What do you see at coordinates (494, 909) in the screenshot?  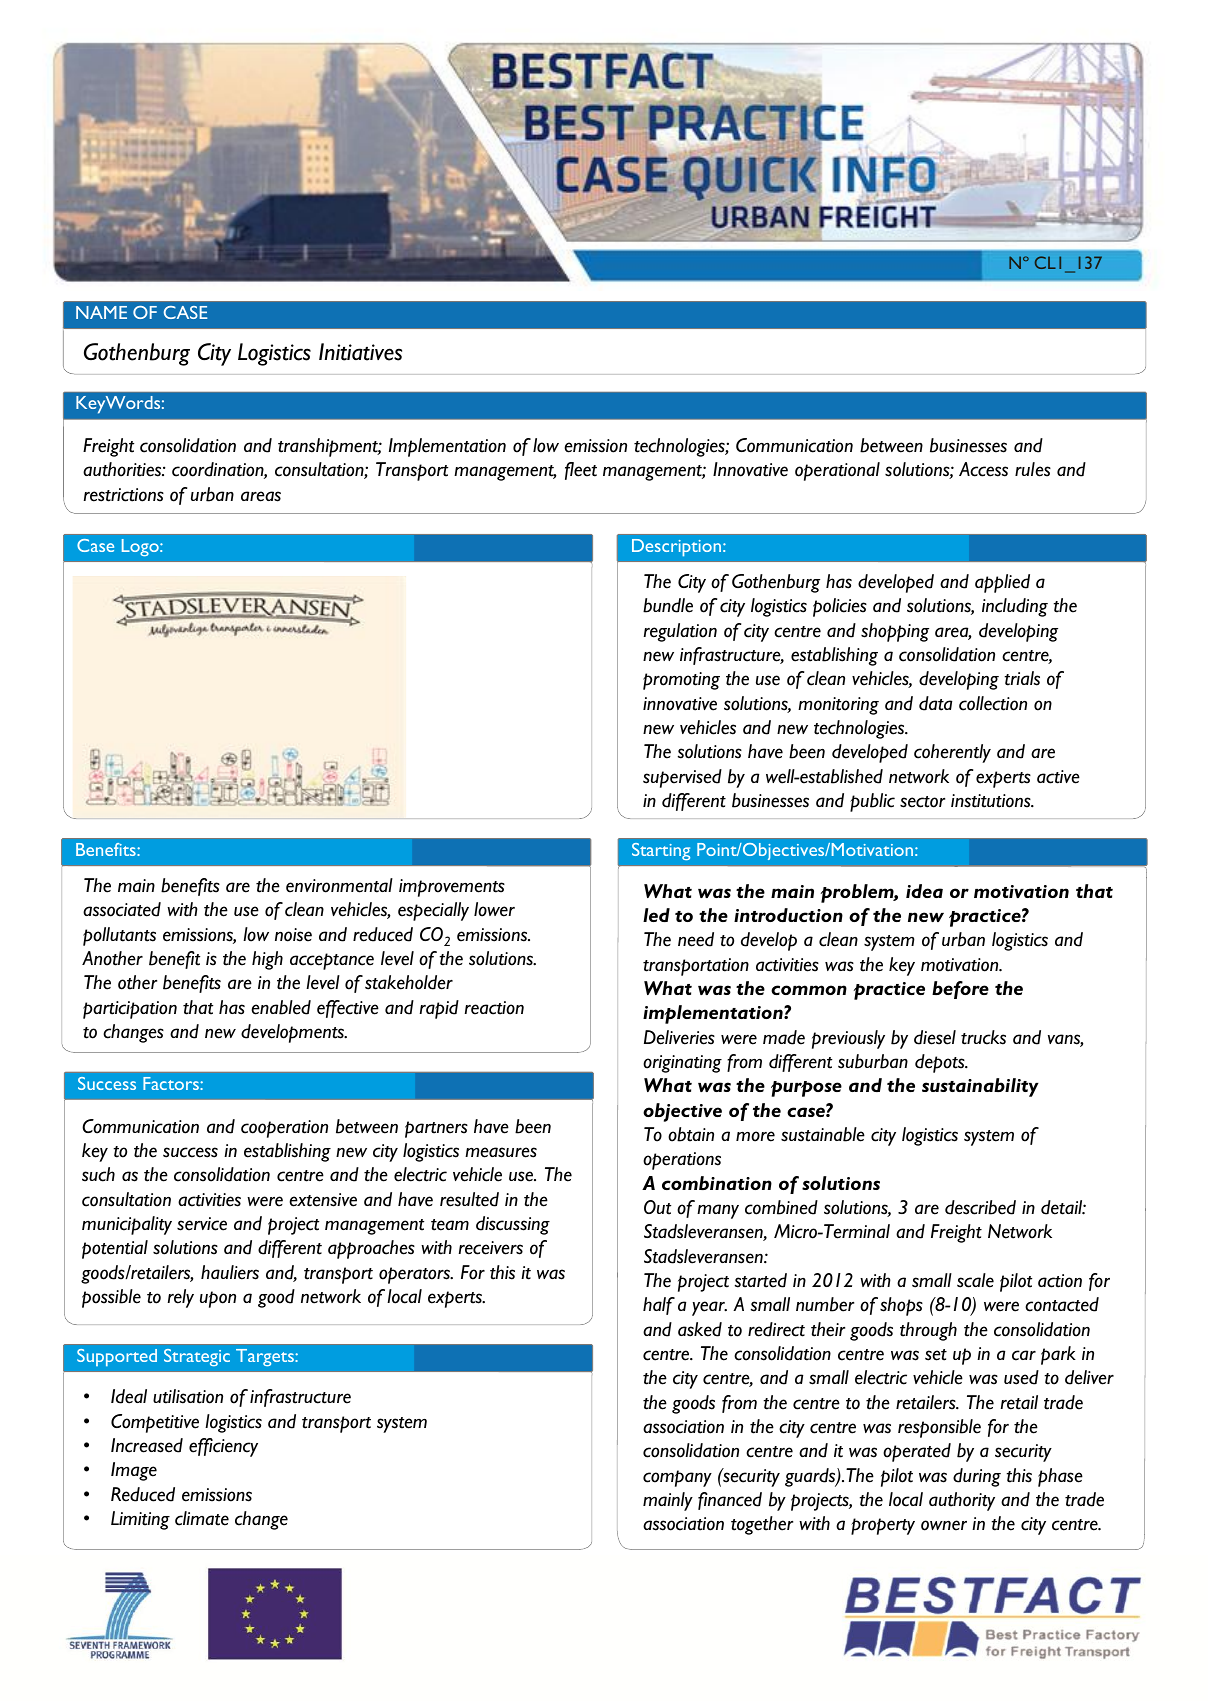 I see `lower` at bounding box center [494, 909].
